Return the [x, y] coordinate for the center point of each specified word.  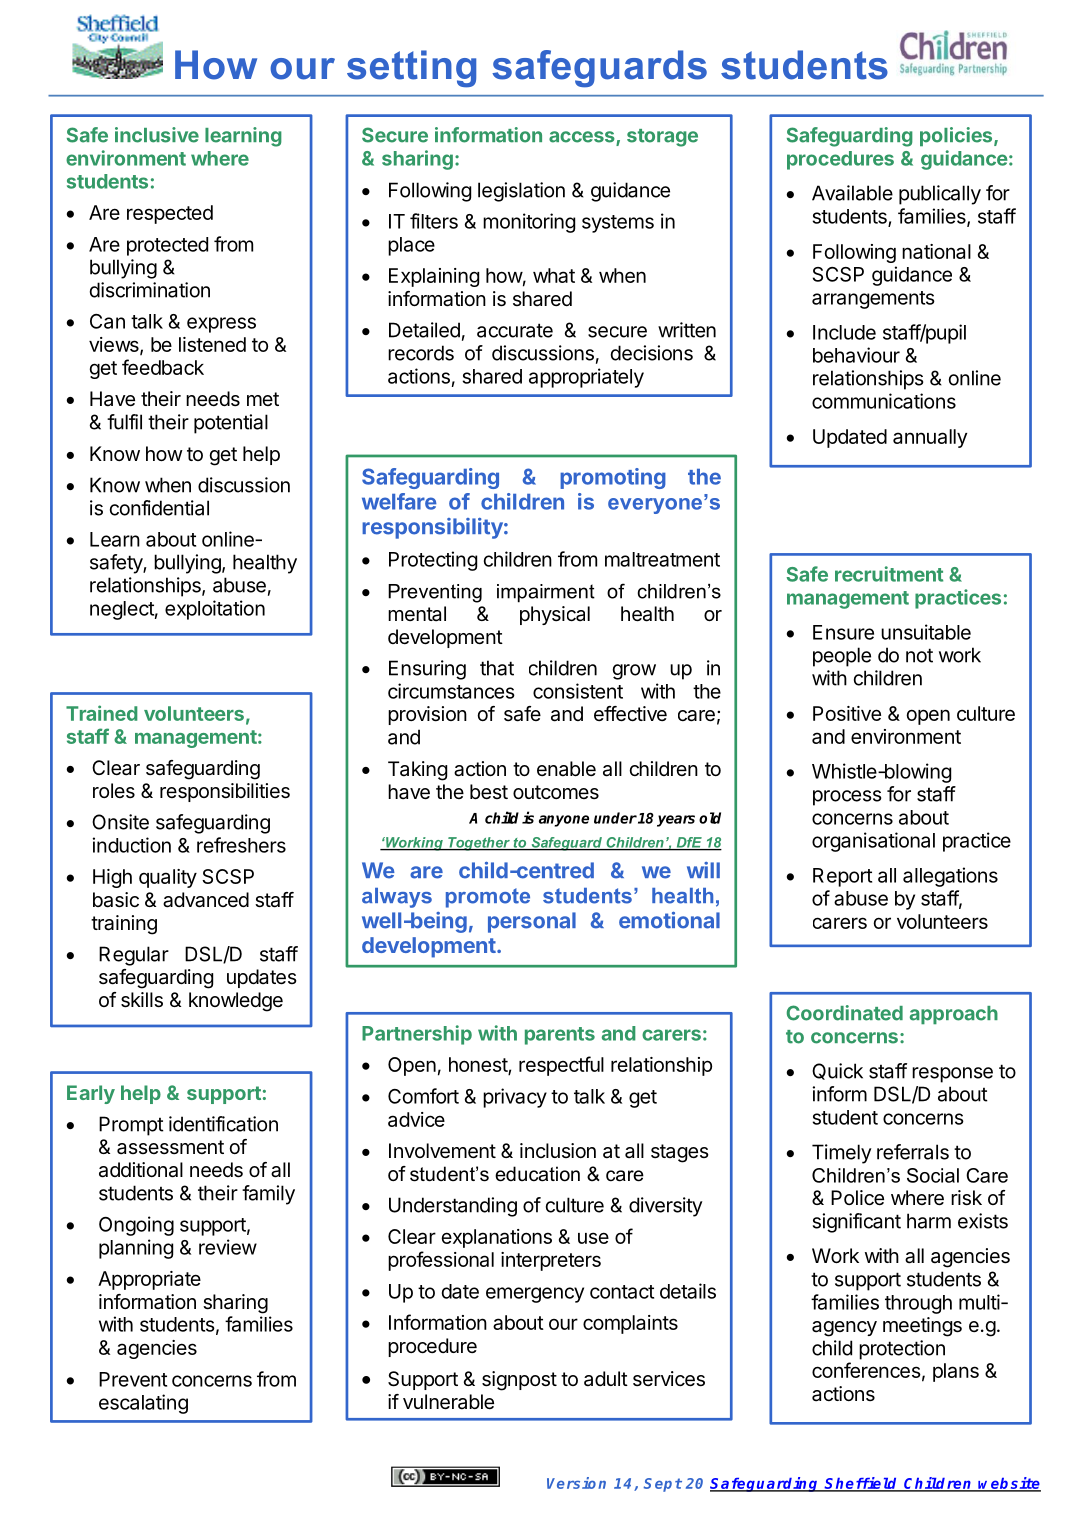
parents [560, 1036]
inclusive [157, 135]
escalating [143, 1404]
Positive [847, 713]
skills [142, 1000]
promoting [613, 478]
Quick [837, 1071]
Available [852, 193]
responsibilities [225, 792]
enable [566, 769]
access [583, 138]
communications [884, 401]
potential [231, 424]
